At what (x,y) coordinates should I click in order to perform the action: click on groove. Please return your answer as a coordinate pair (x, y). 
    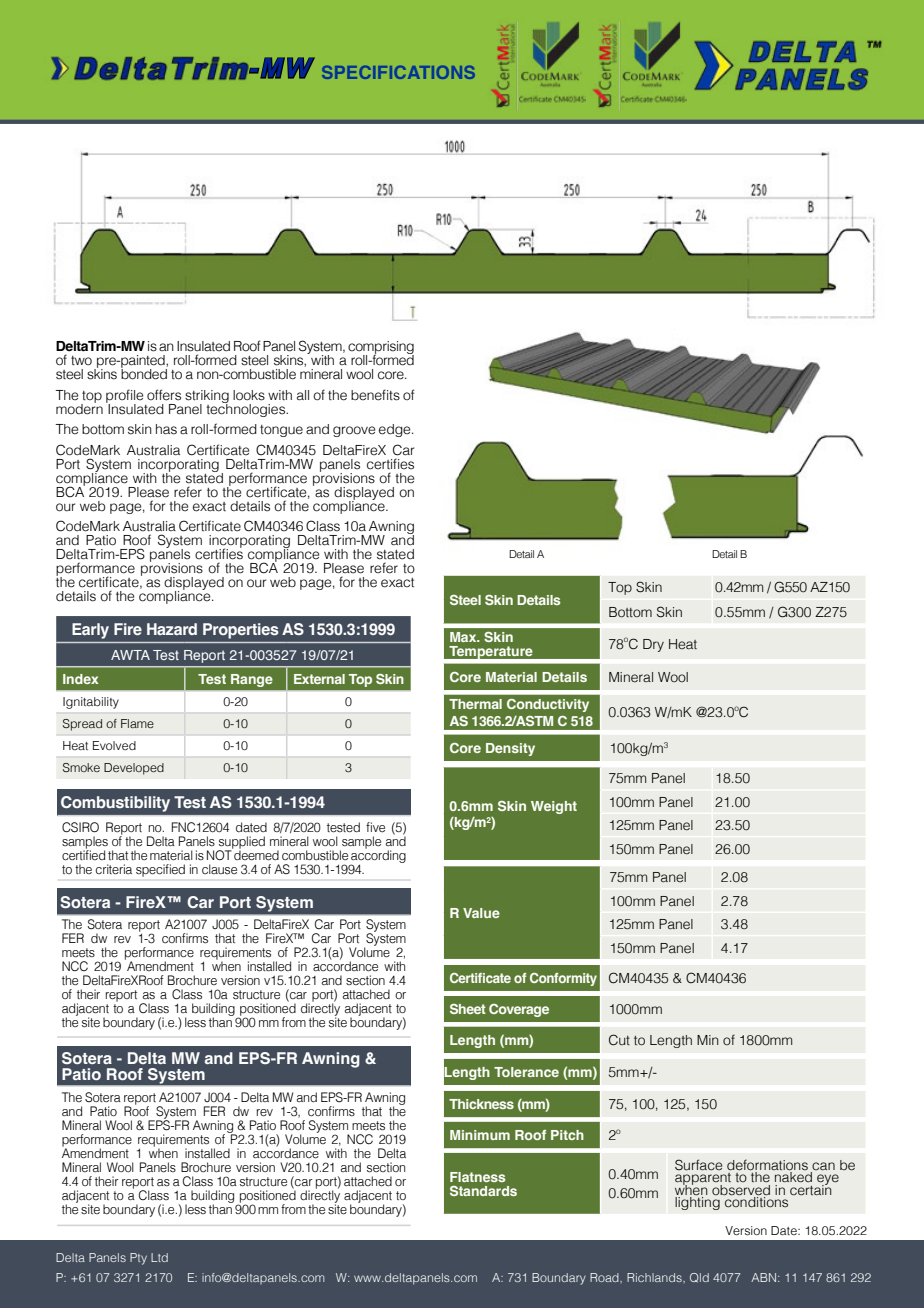
    Looking at the image, I should click on (354, 431).
